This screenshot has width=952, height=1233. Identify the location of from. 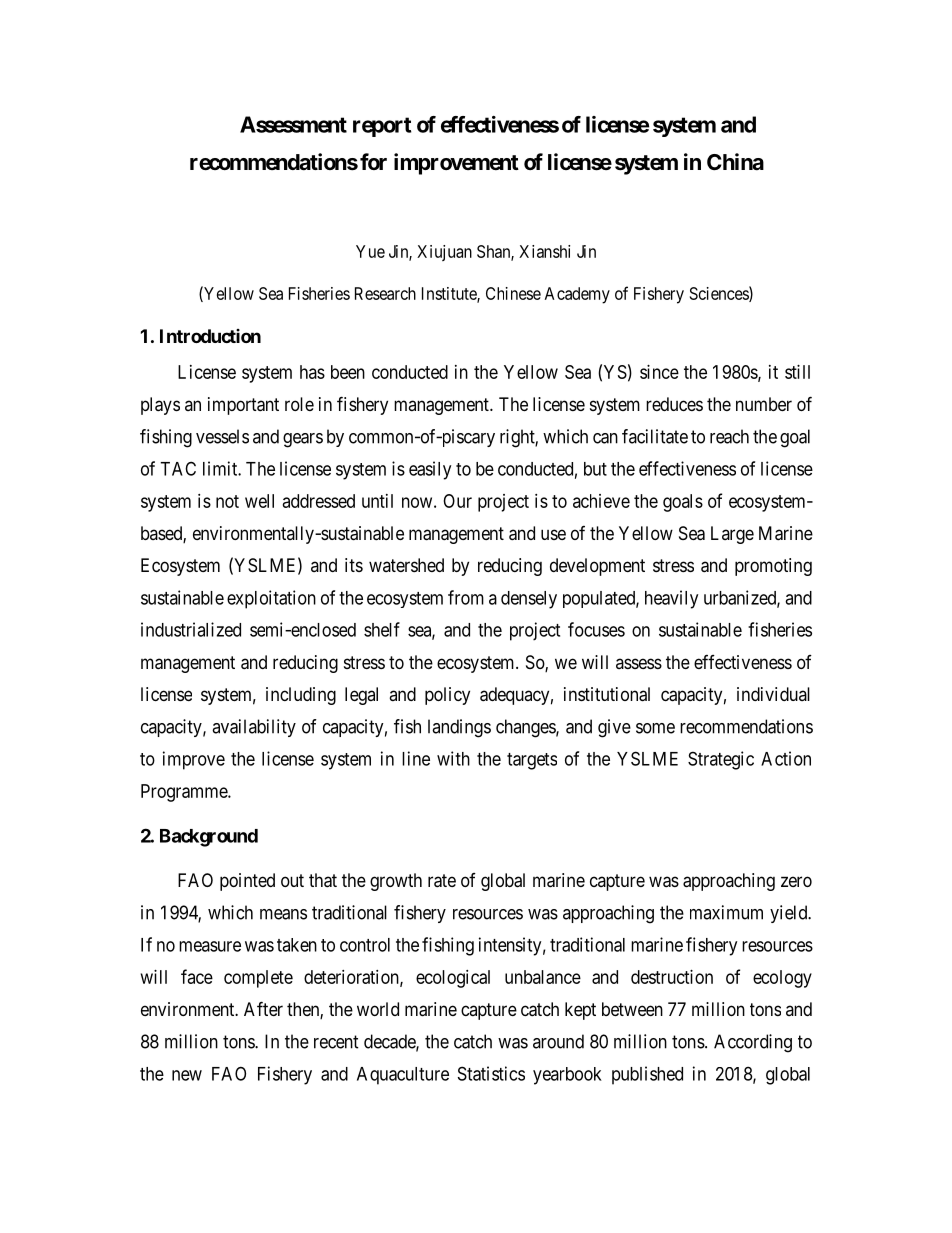
(466, 597).
